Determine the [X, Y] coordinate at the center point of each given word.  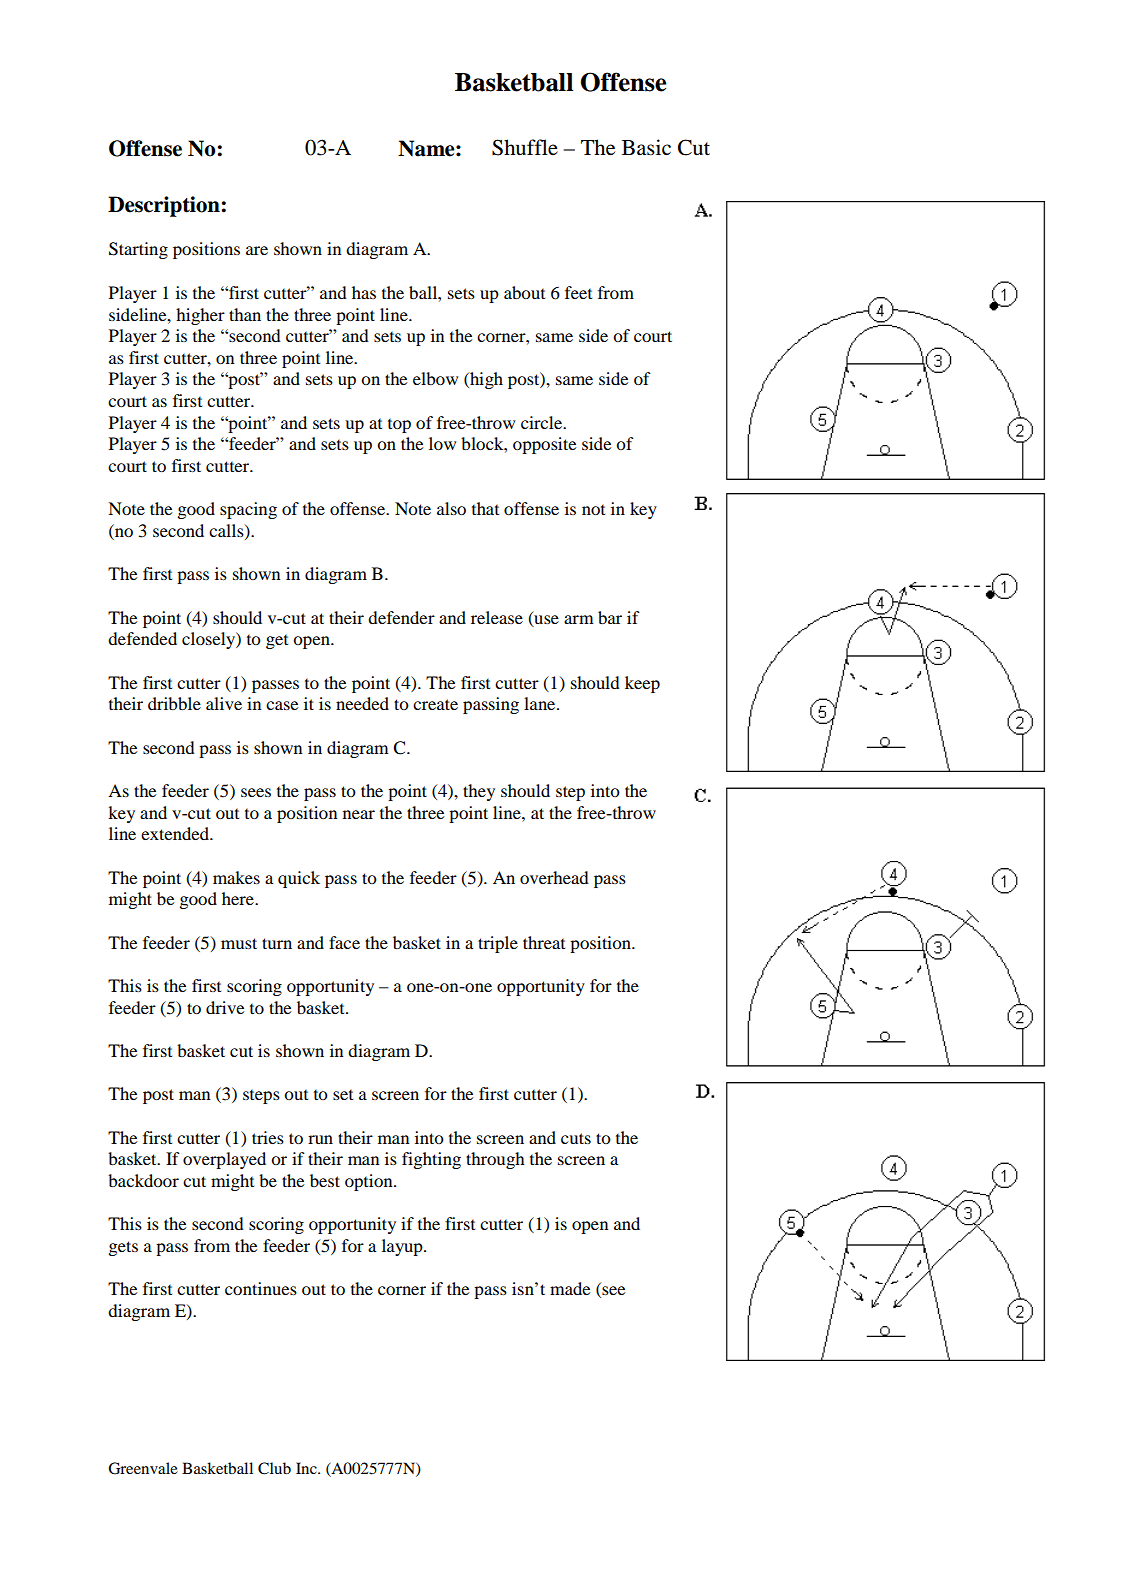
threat [544, 942]
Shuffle [525, 147]
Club [274, 1468]
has [364, 292]
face [344, 942]
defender [401, 617]
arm [579, 619]
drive [225, 1007]
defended [142, 638]
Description [165, 206]
